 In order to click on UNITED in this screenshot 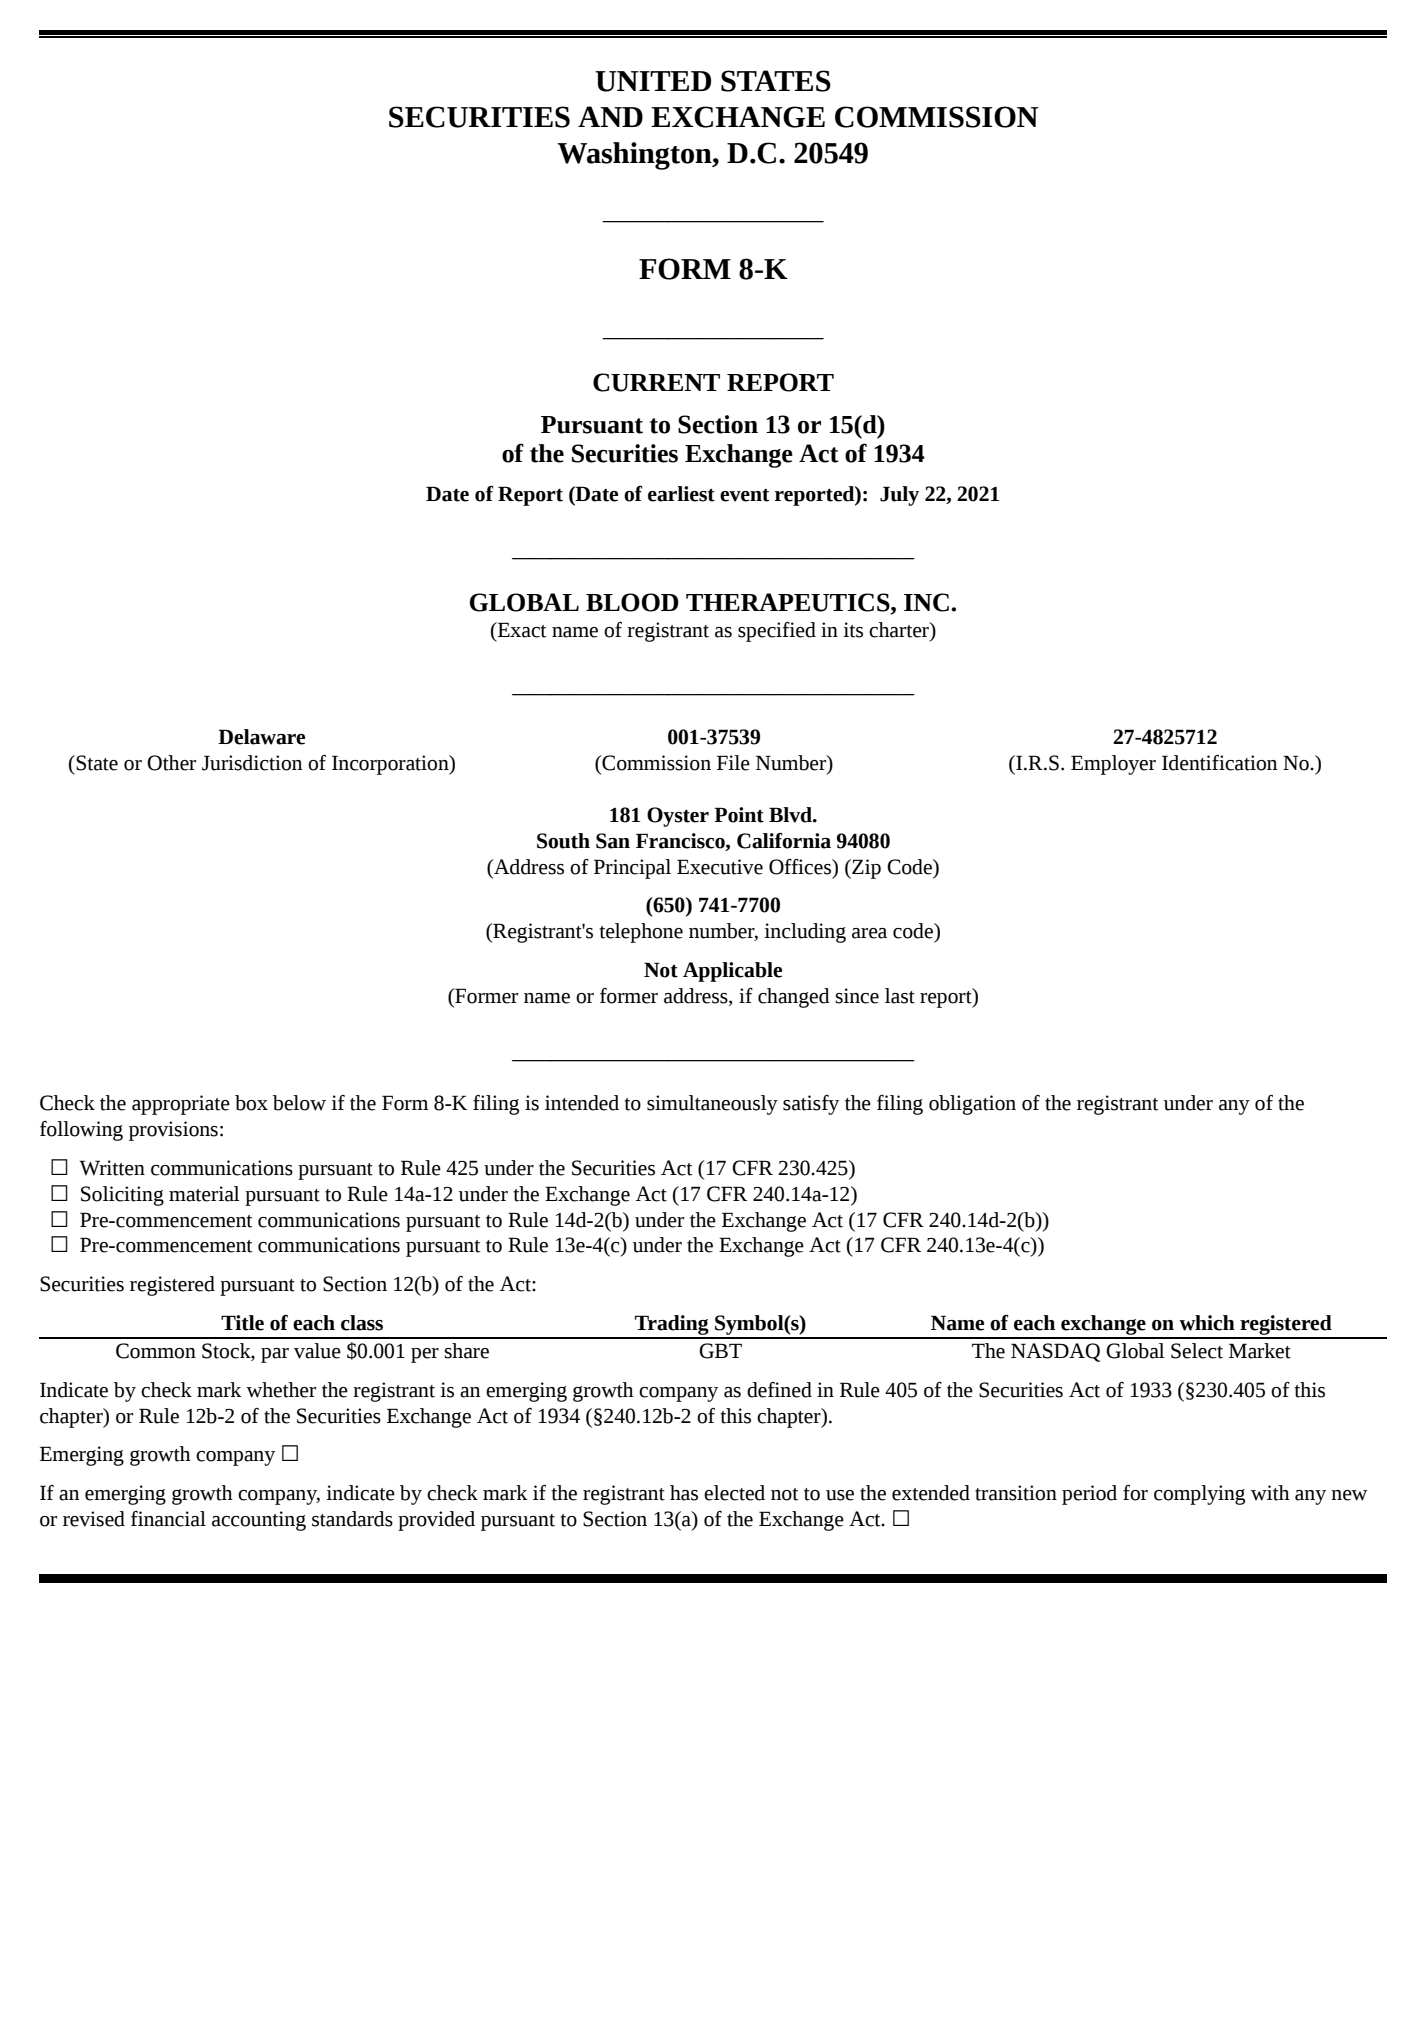, I will do `click(653, 81)`.
